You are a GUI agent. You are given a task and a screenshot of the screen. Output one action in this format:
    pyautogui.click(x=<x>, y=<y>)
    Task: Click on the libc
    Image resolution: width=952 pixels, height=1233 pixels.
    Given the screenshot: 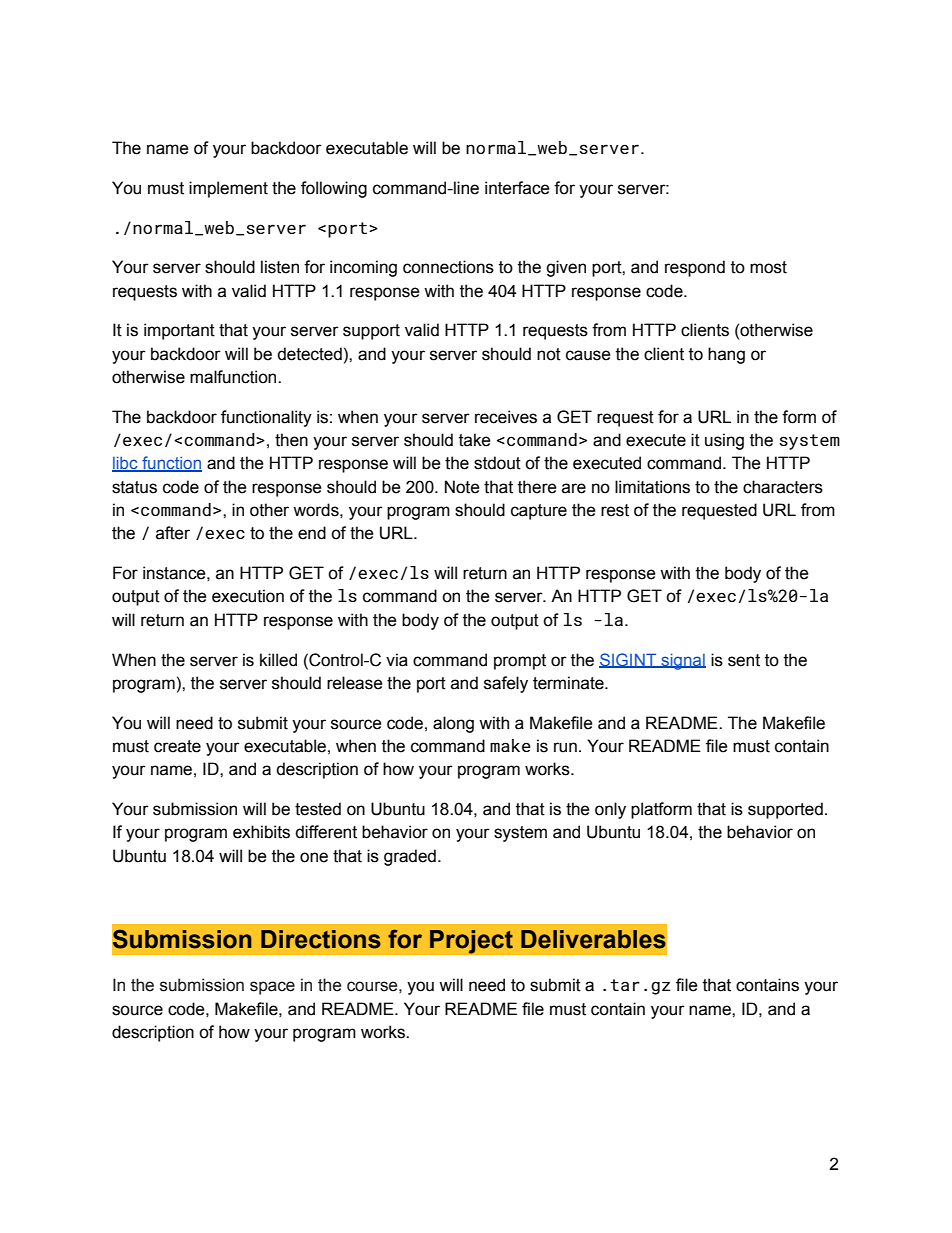 What is the action you would take?
    pyautogui.click(x=126, y=464)
